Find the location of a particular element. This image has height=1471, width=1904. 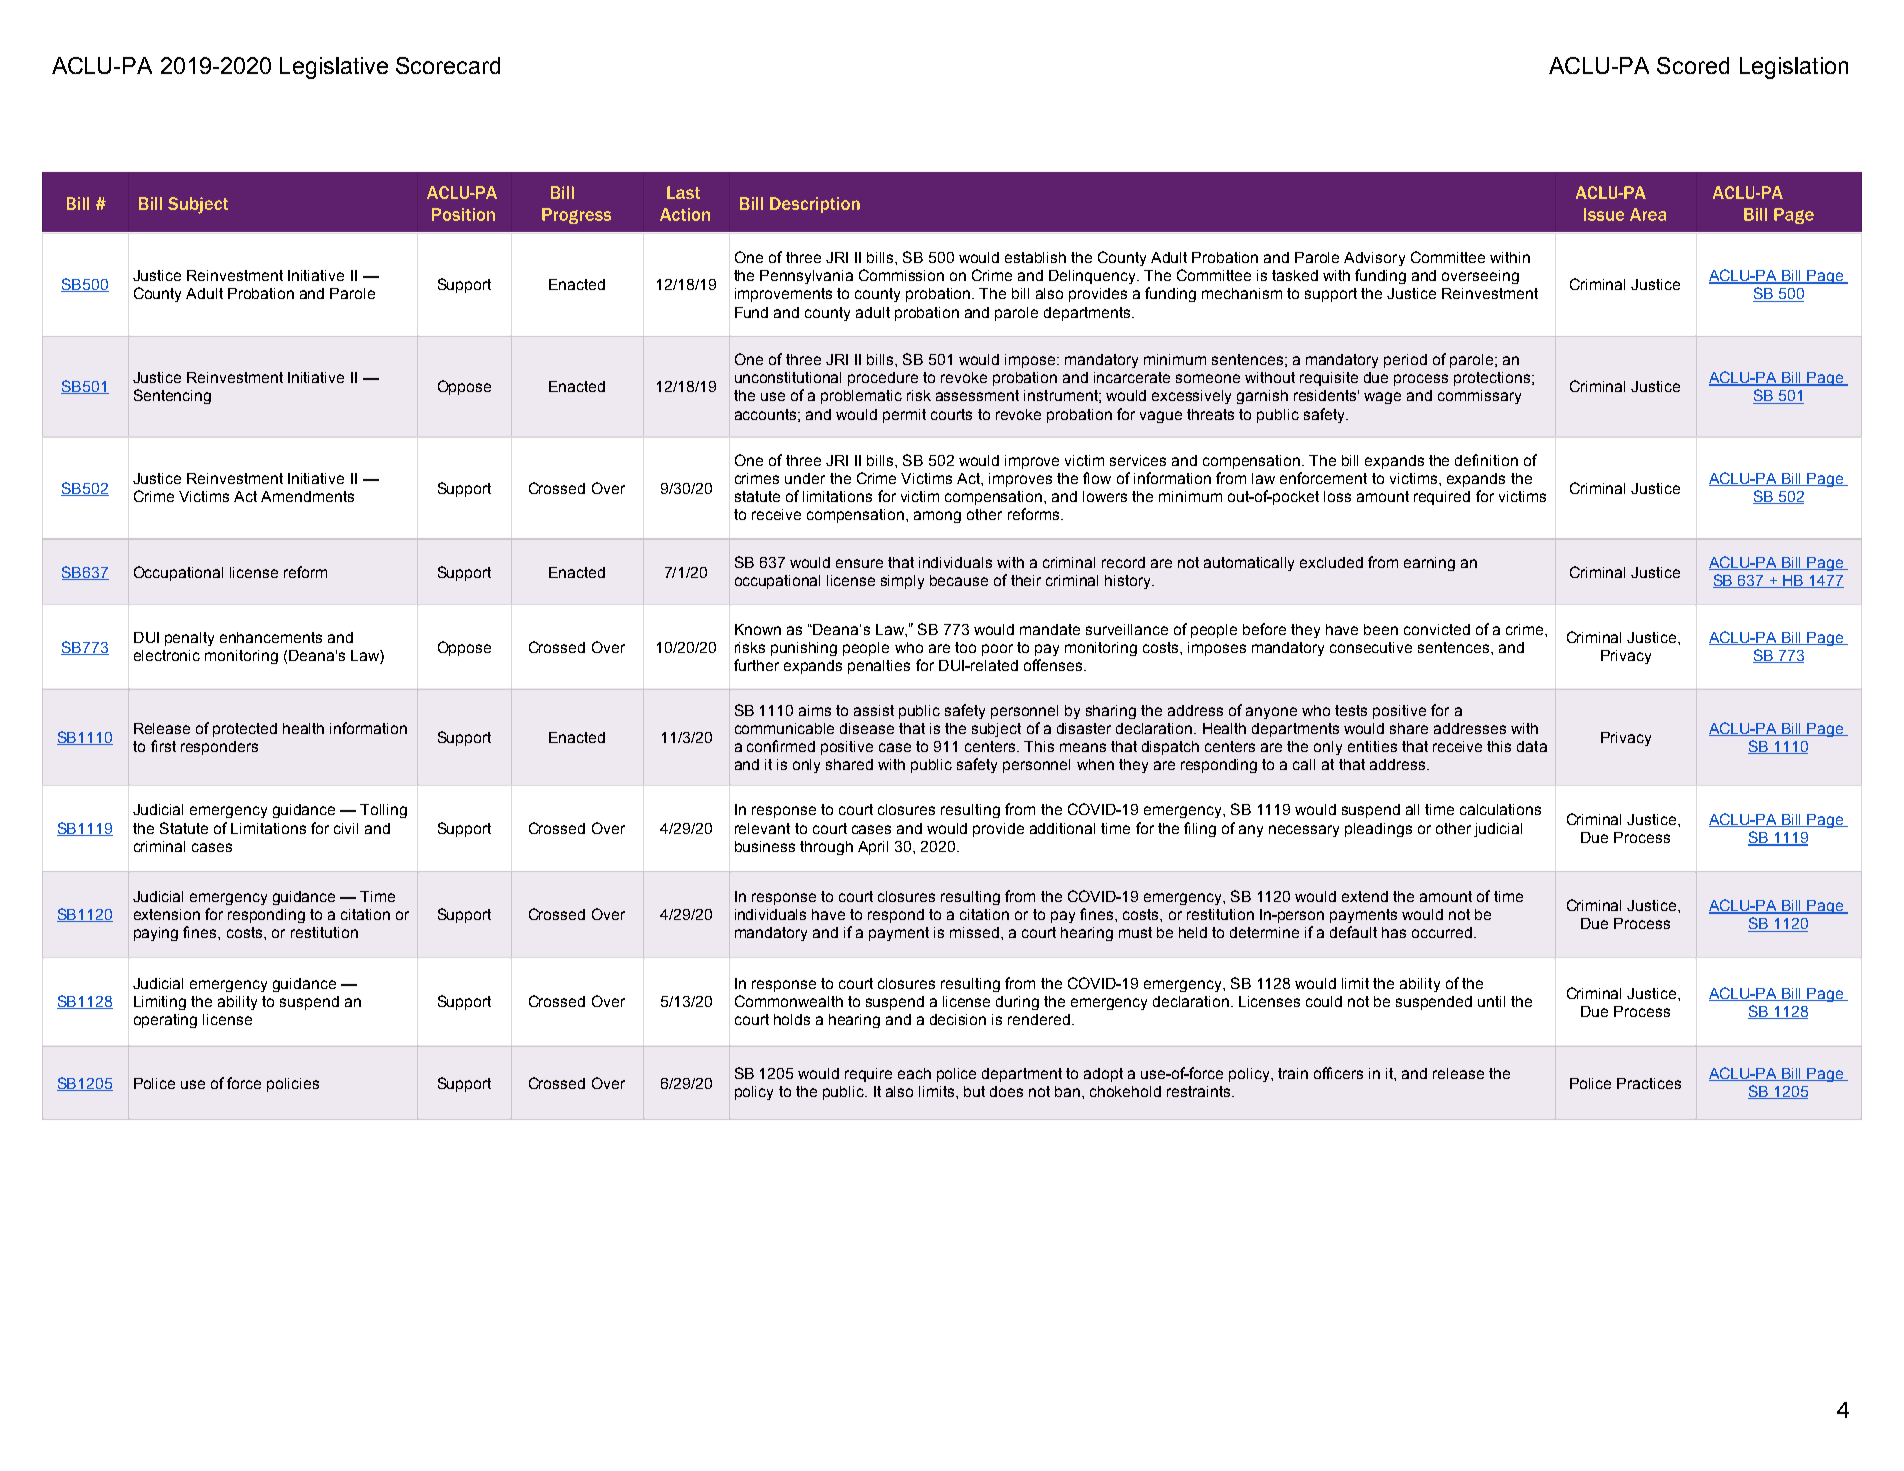

each is located at coordinates (914, 1073).
